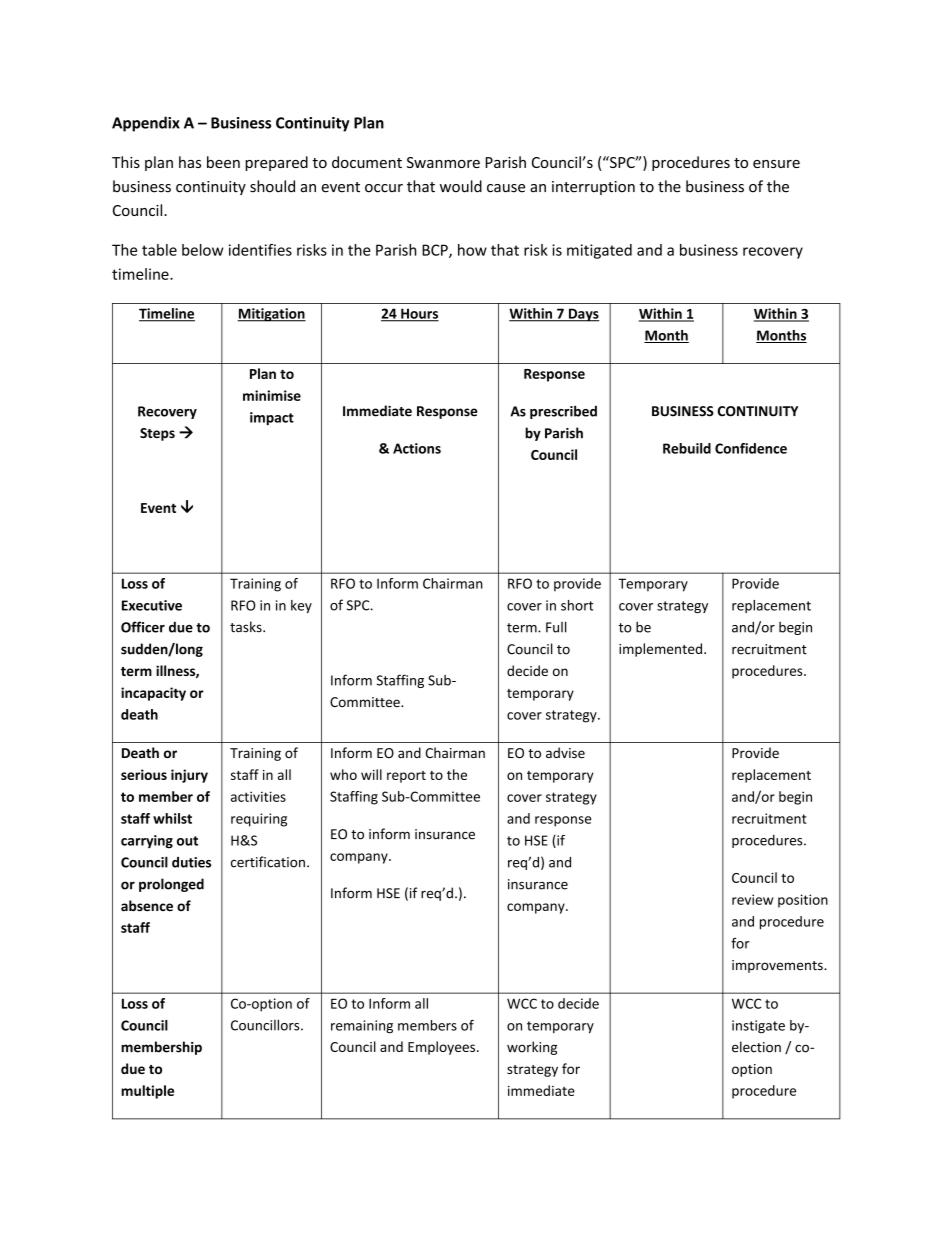 This image has width=952, height=1233. I want to click on multiple, so click(147, 1092).
